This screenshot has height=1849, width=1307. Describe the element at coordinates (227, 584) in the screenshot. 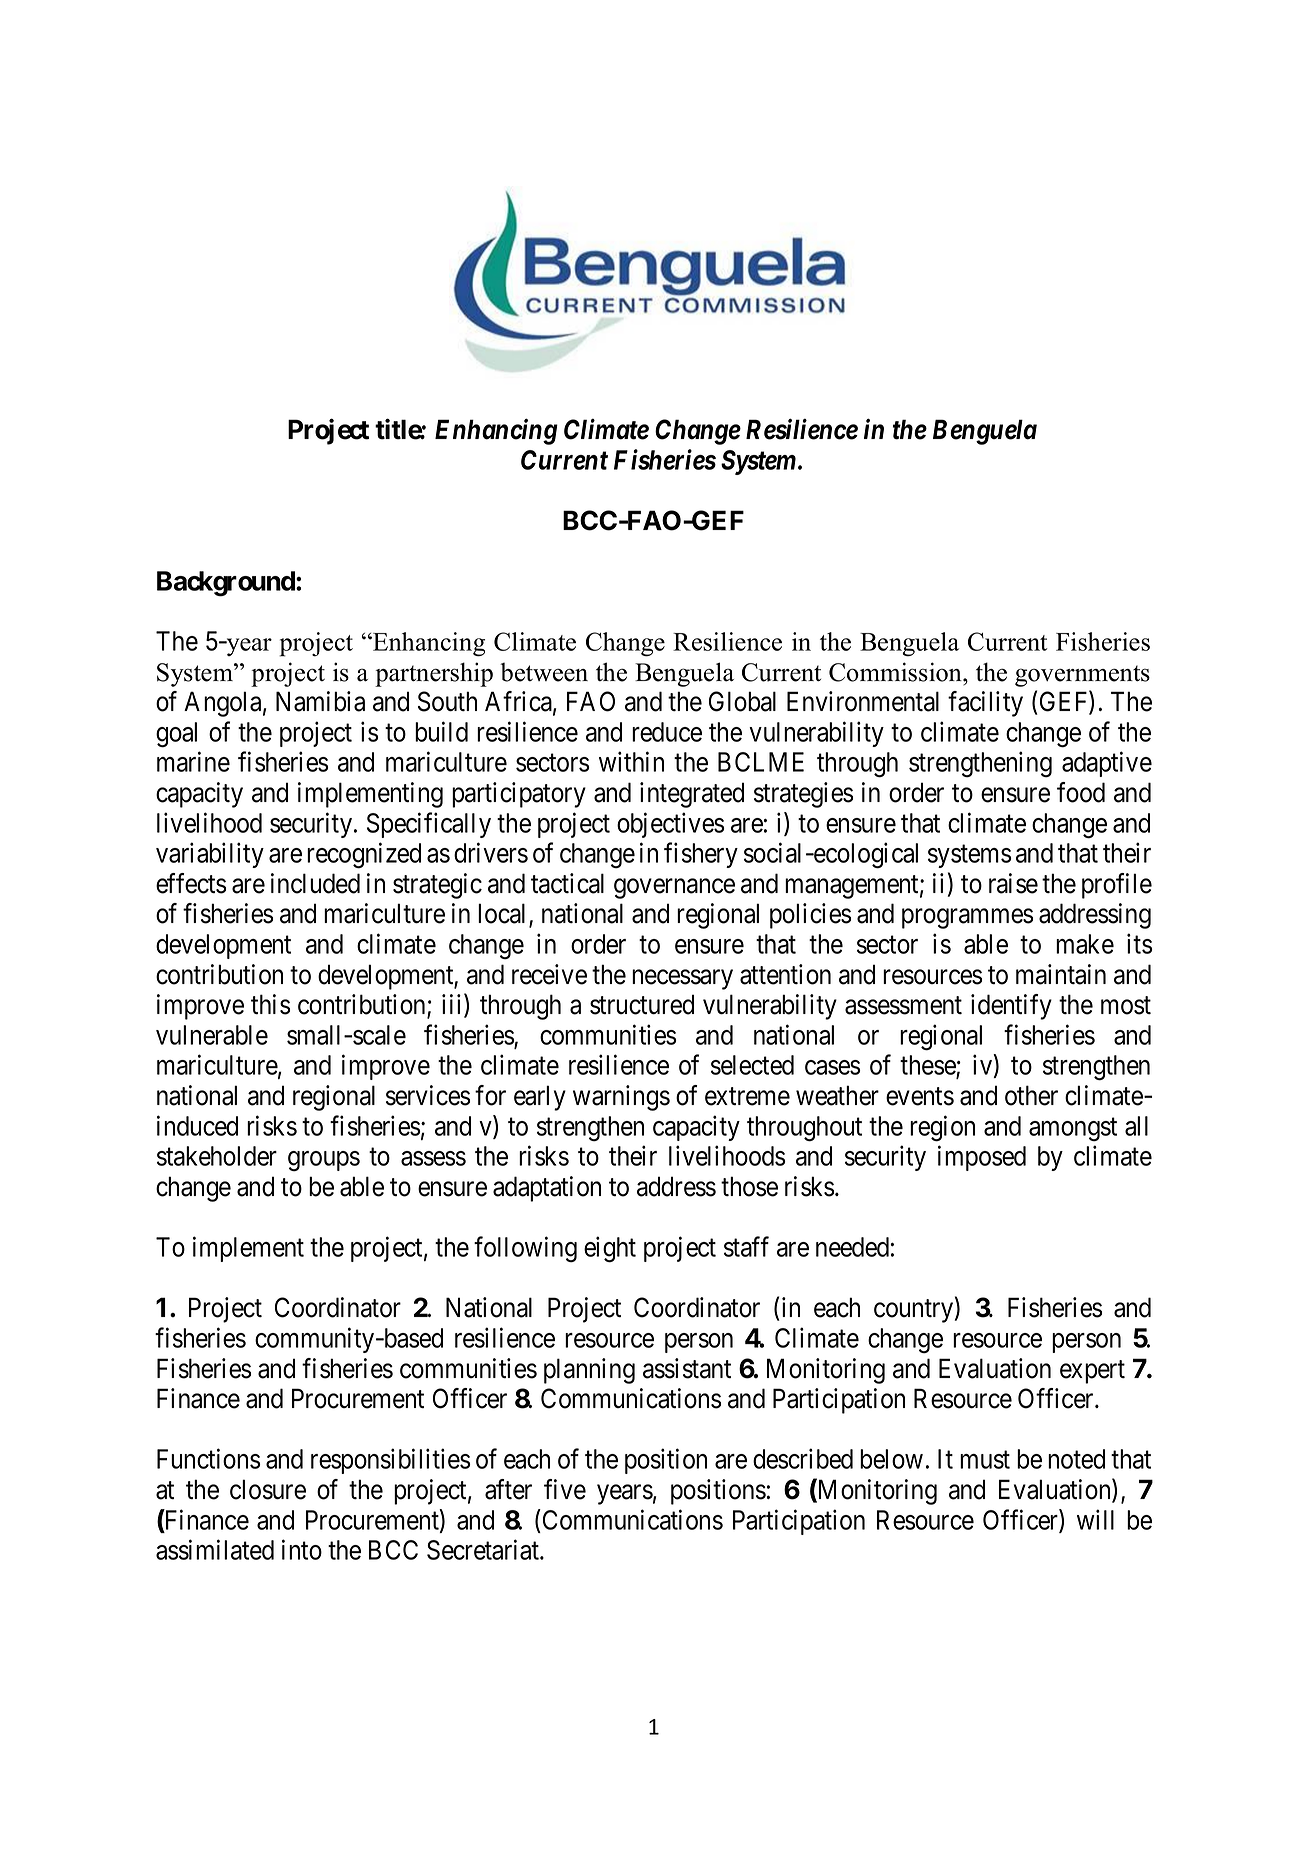

I see `Background` at that location.
